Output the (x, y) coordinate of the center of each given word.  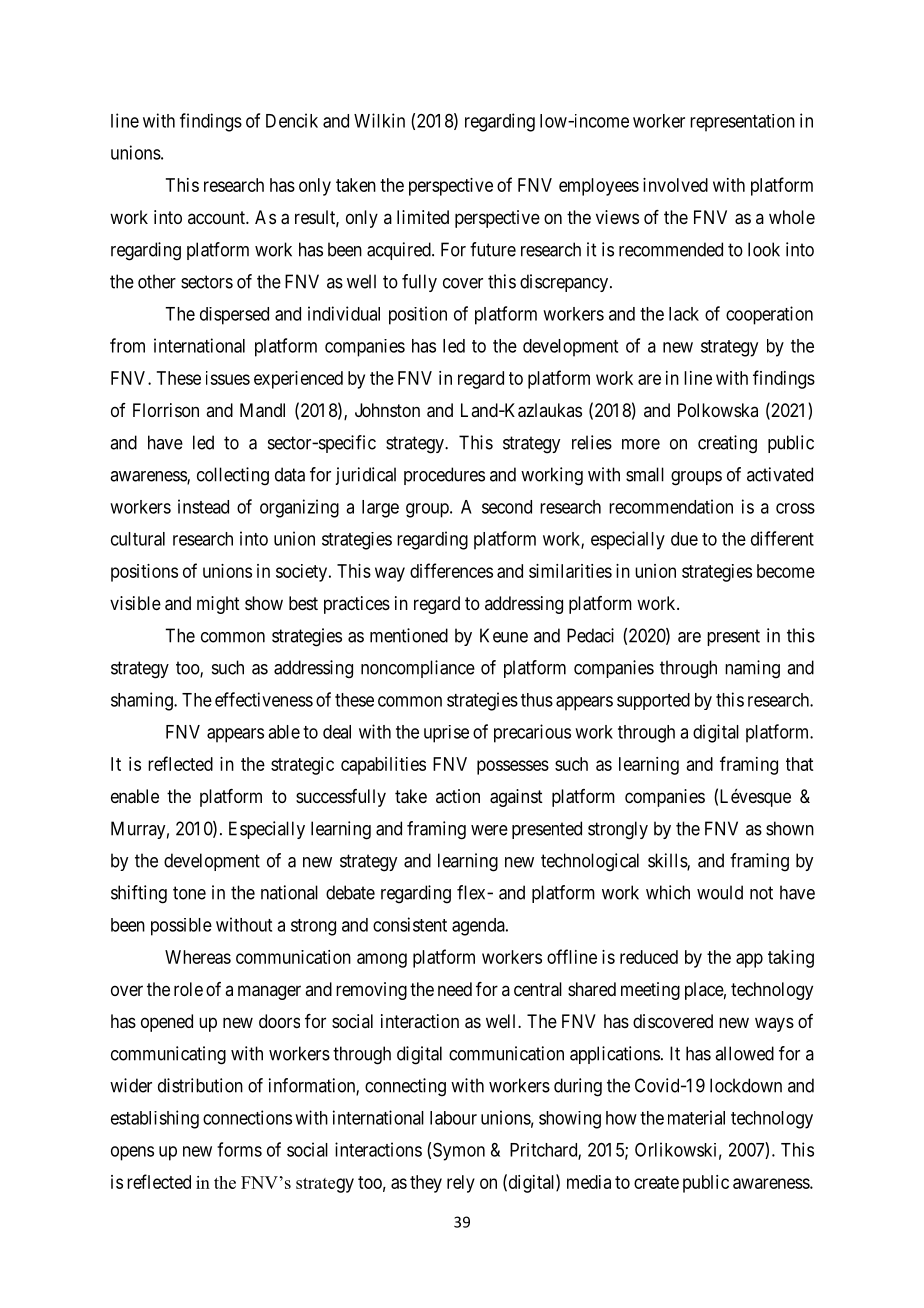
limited (423, 217)
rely (461, 1184)
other (157, 281)
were (489, 830)
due (684, 539)
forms (239, 1149)
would (720, 892)
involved (675, 185)
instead (203, 506)
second (507, 507)
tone (189, 893)
